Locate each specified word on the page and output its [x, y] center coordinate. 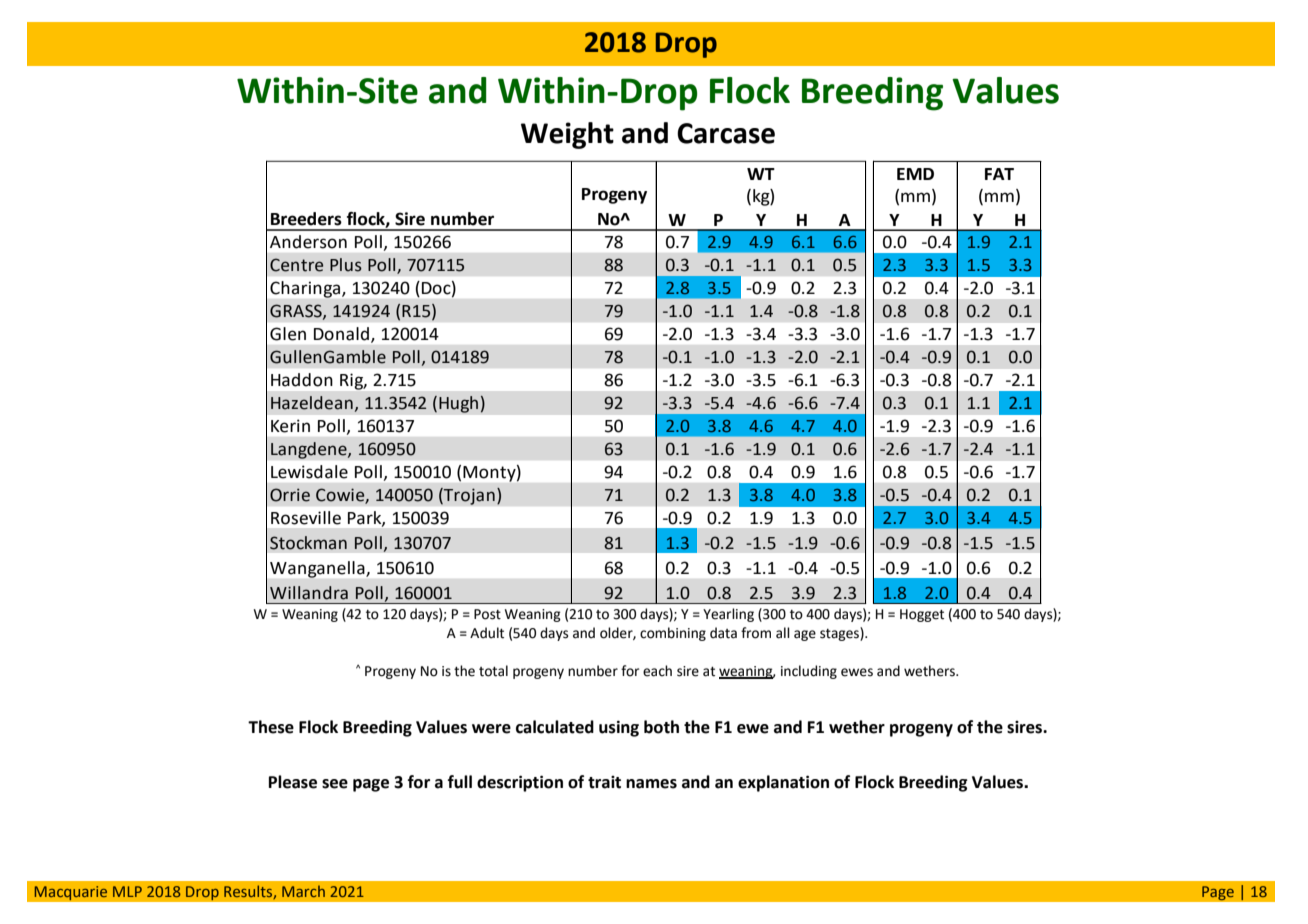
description [520, 783]
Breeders [306, 219]
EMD [915, 174]
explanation [783, 783]
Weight [567, 135]
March [303, 891]
